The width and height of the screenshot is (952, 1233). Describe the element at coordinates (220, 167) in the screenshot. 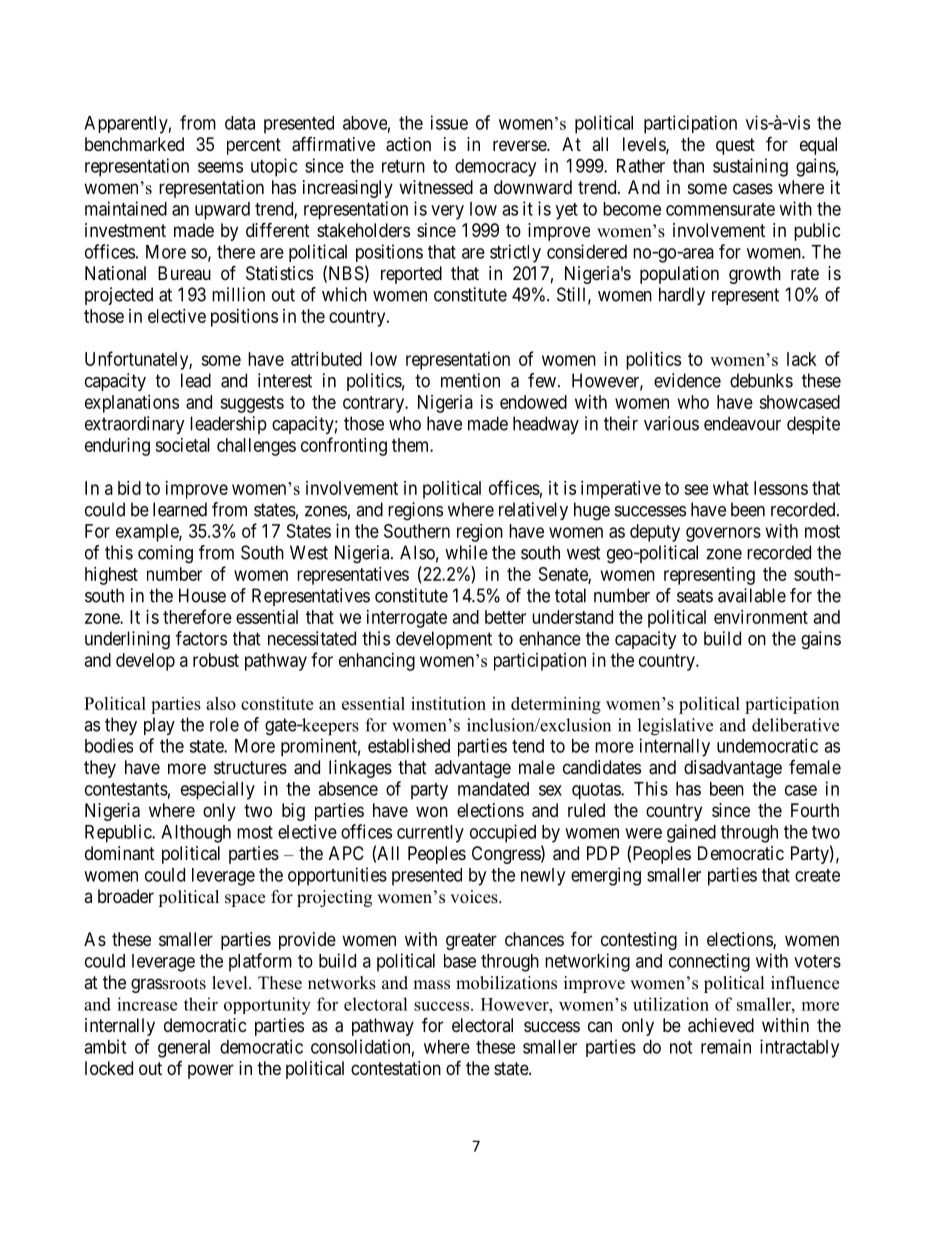

I see `seems` at that location.
